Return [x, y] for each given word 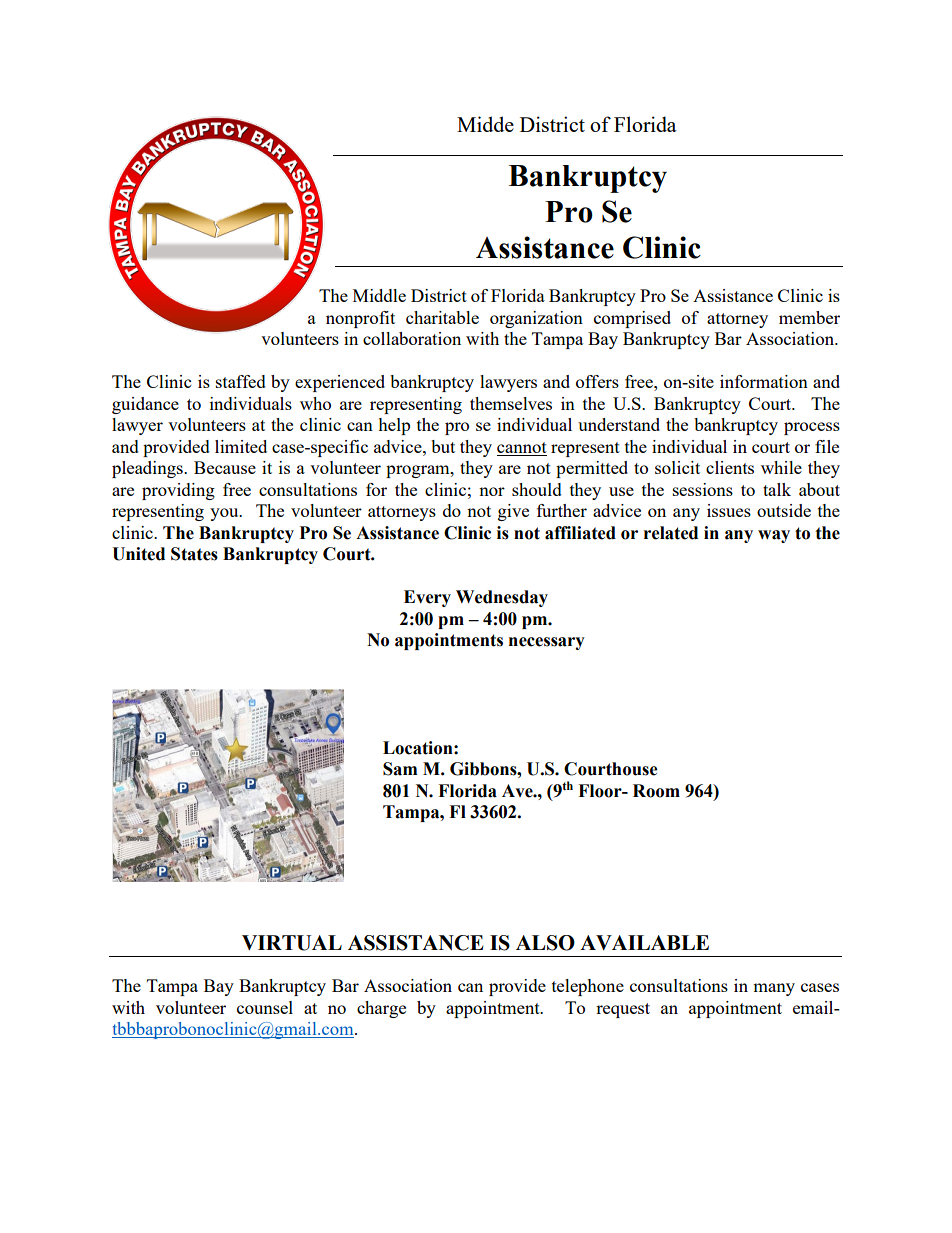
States [194, 554]
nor [492, 491]
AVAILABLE [644, 942]
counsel [265, 1007]
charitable [442, 317]
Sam [400, 769]
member [809, 317]
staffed [241, 381]
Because [225, 467]
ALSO [545, 943]
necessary [547, 643]
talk [777, 489]
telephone [588, 987]
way [774, 536]
